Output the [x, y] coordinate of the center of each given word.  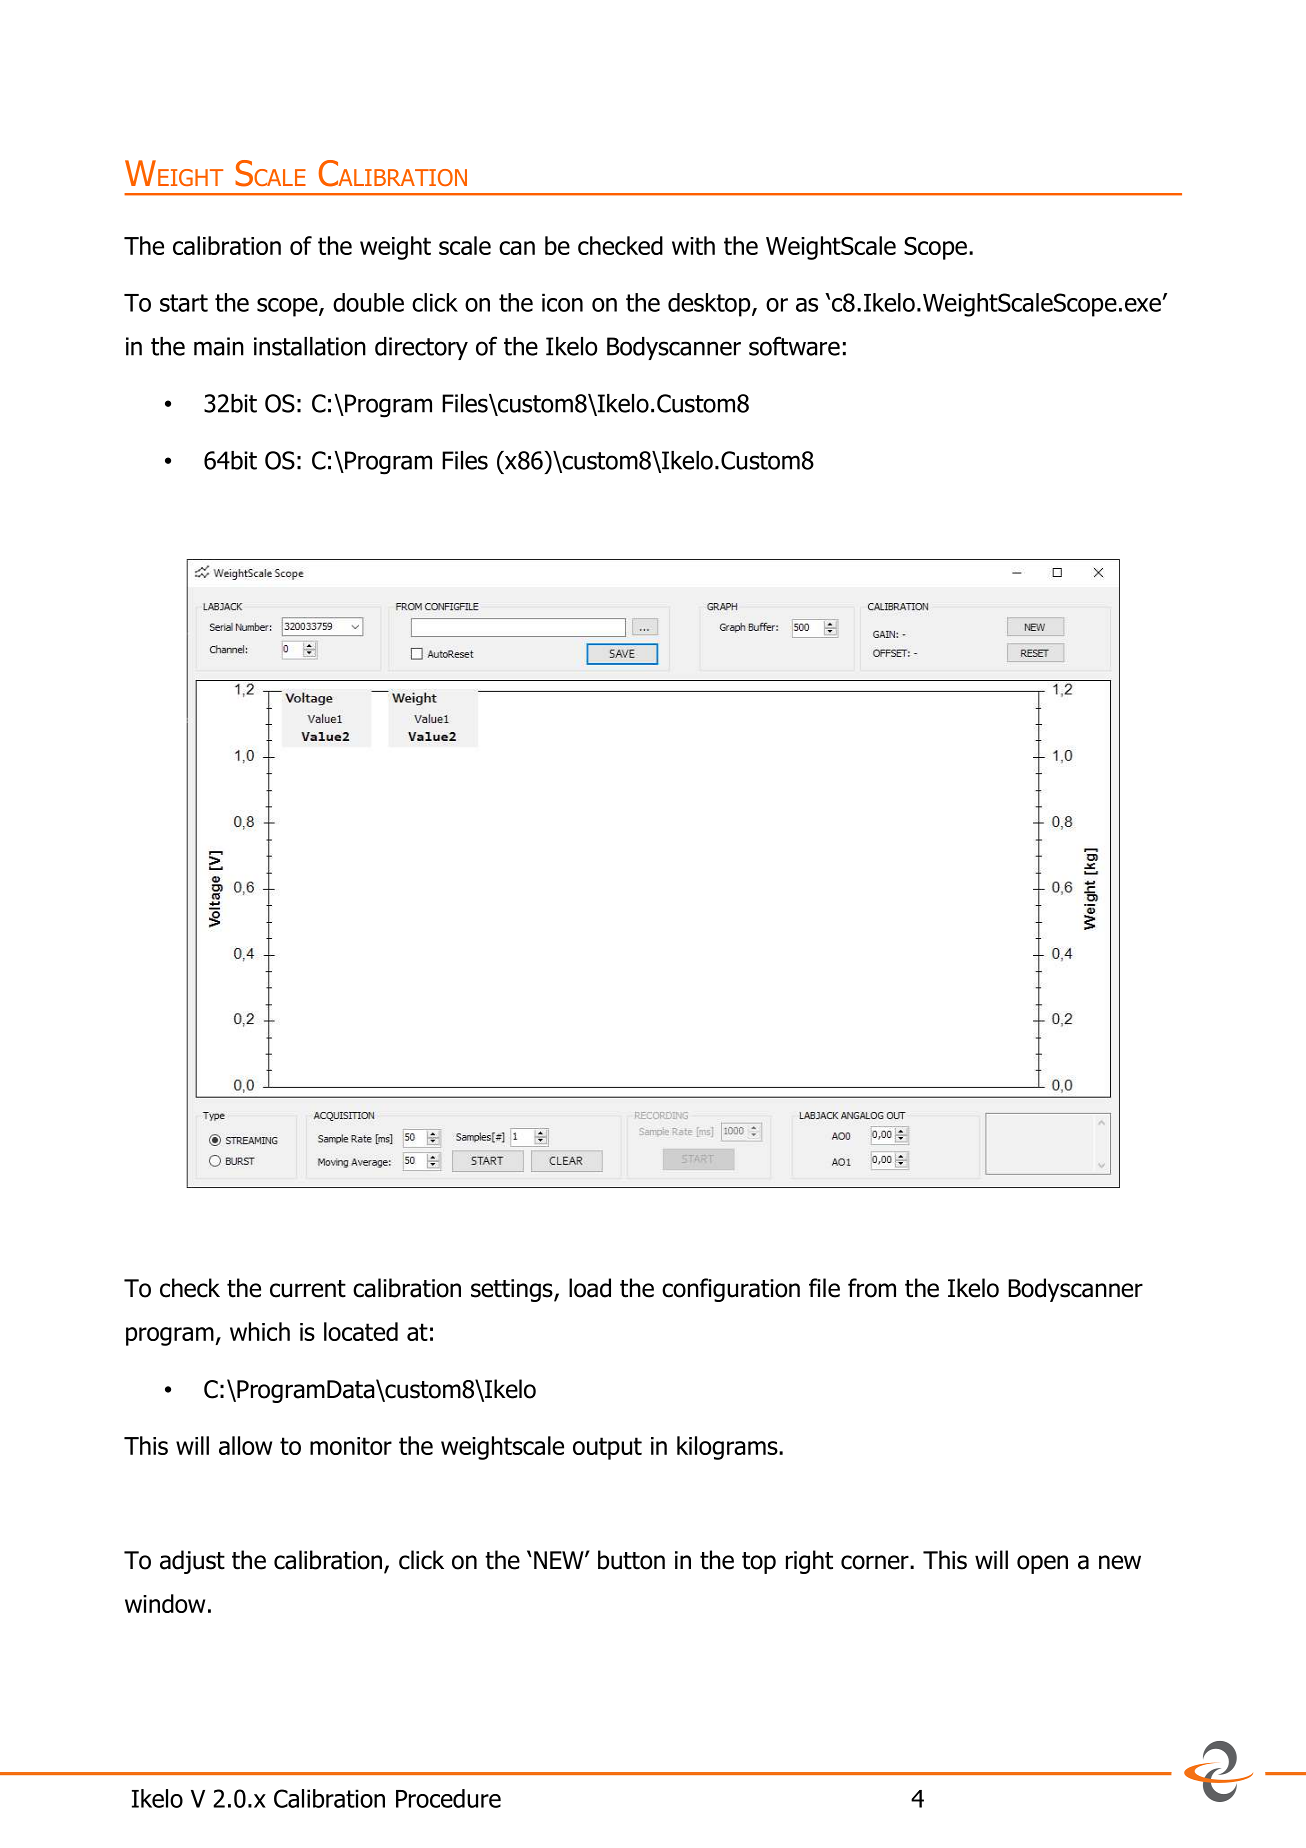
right [809, 1562]
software [794, 346]
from [872, 1288]
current [308, 1289]
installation [310, 346]
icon [562, 302]
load [590, 1288]
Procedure [448, 1798]
